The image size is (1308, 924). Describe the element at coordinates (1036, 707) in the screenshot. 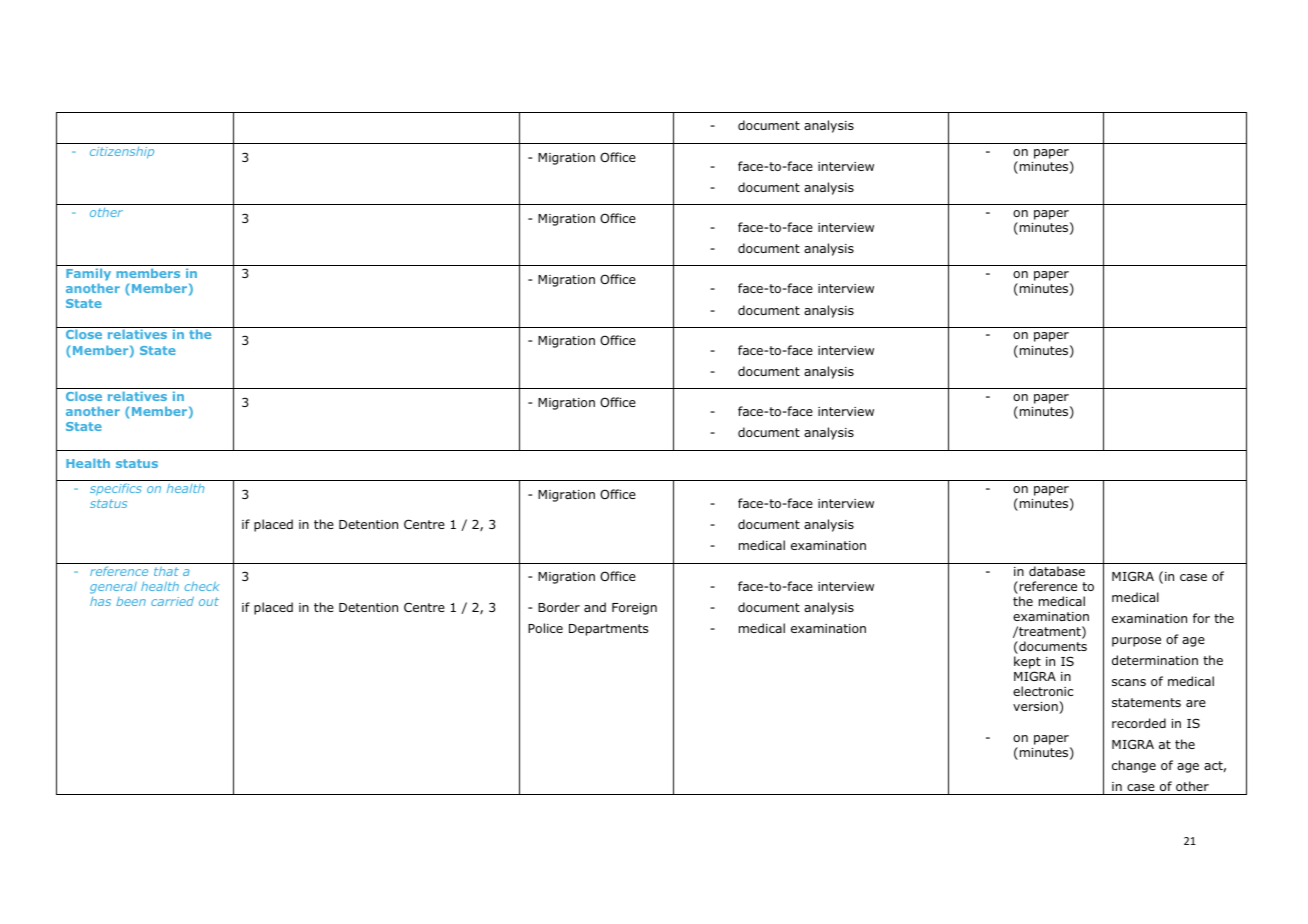

I see `version` at that location.
